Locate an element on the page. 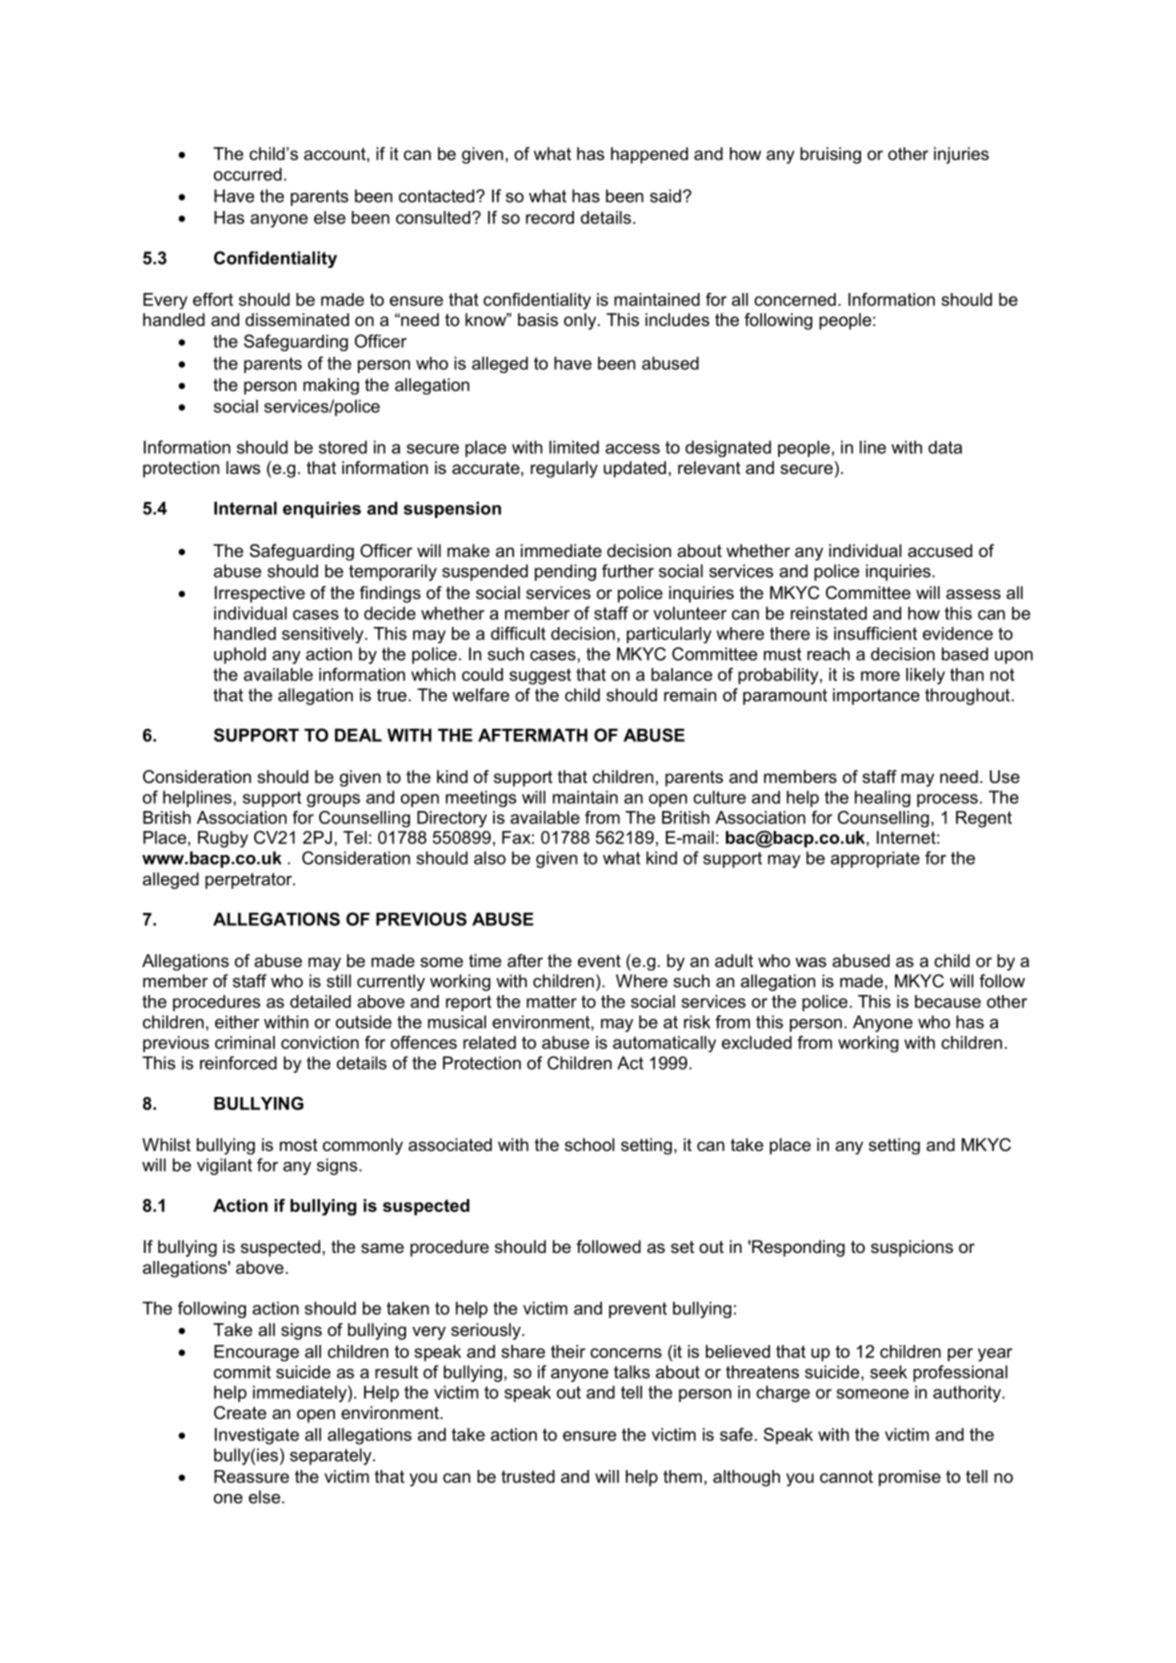  Investigate is located at coordinates (257, 1436).
